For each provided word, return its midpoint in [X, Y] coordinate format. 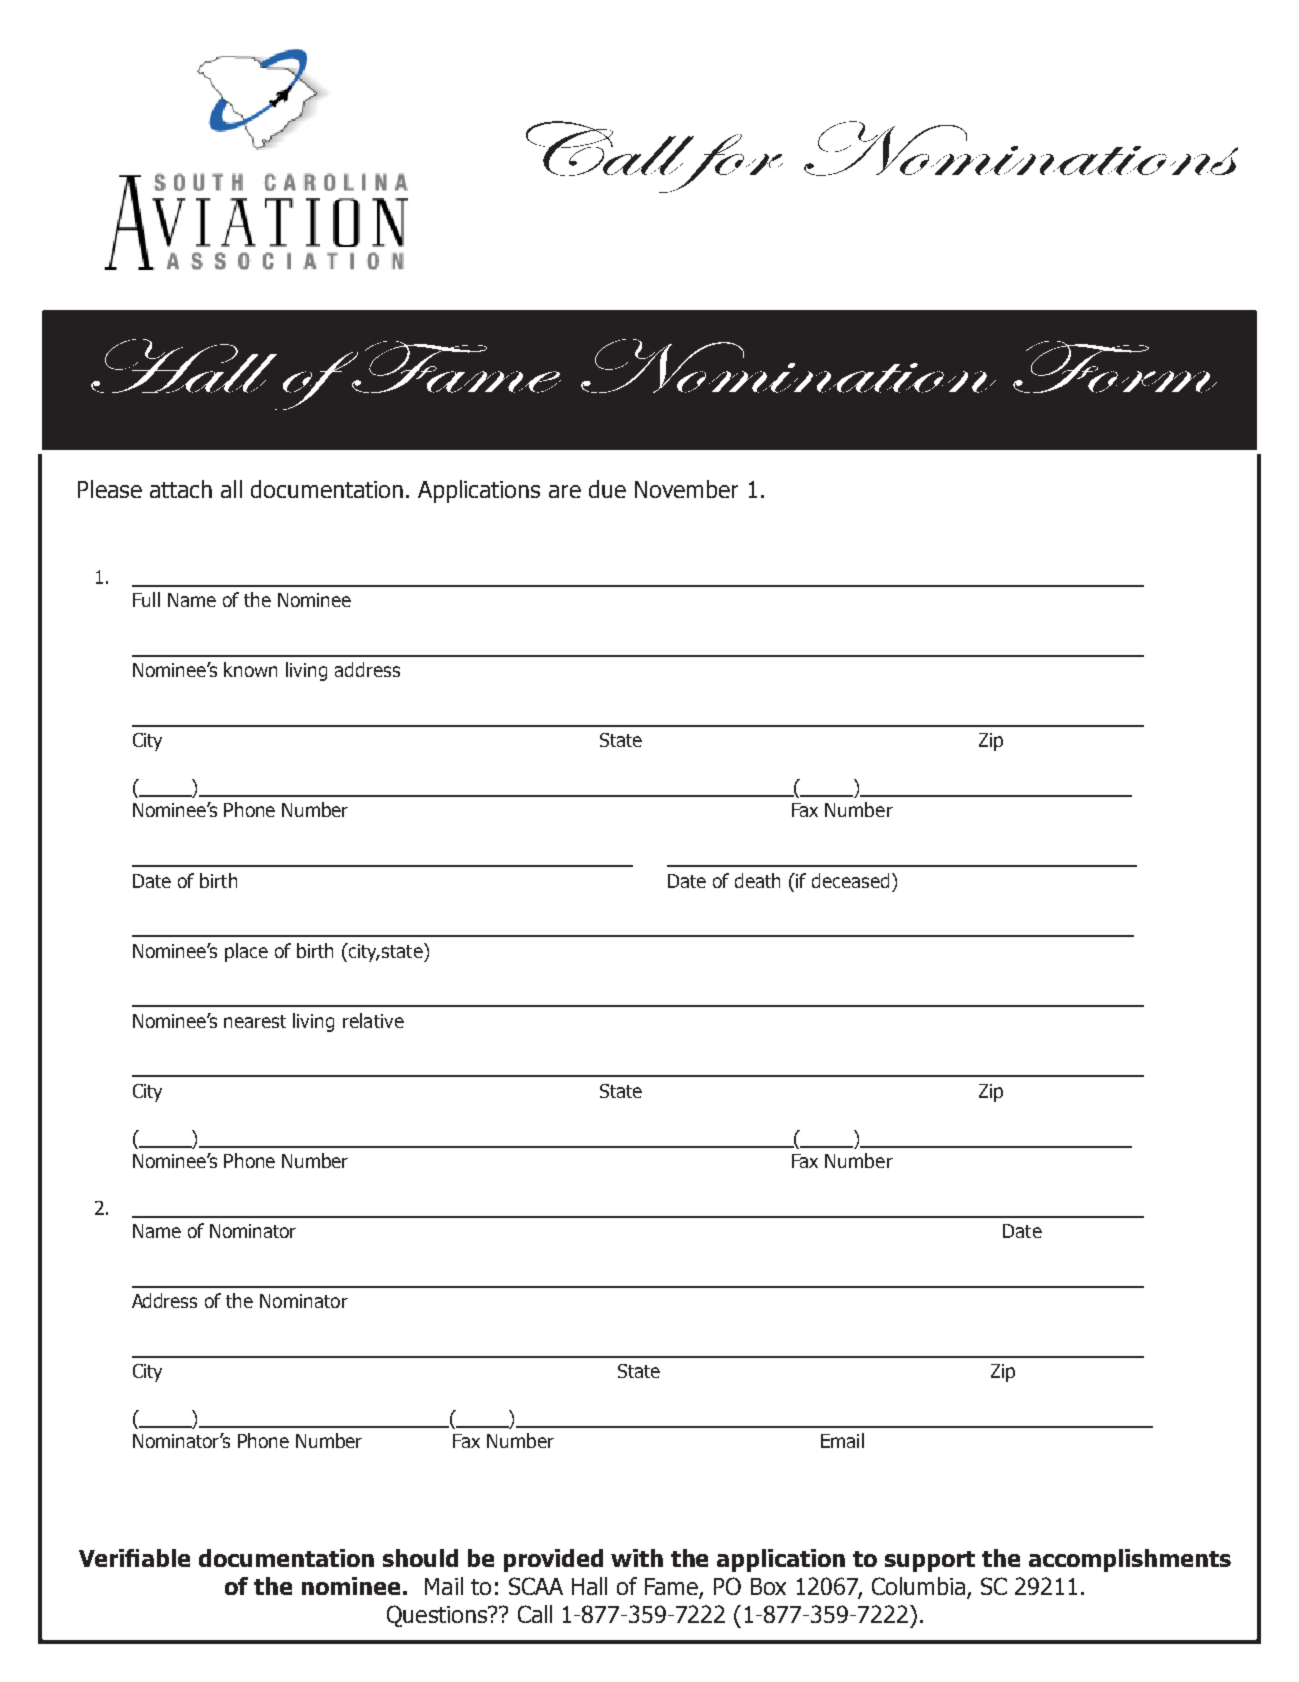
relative [373, 1020]
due [607, 489]
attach [181, 489]
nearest [255, 1021]
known [250, 669]
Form [1115, 367]
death [757, 880]
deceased [850, 880]
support [930, 1561]
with [637, 1558]
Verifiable [134, 1558]
